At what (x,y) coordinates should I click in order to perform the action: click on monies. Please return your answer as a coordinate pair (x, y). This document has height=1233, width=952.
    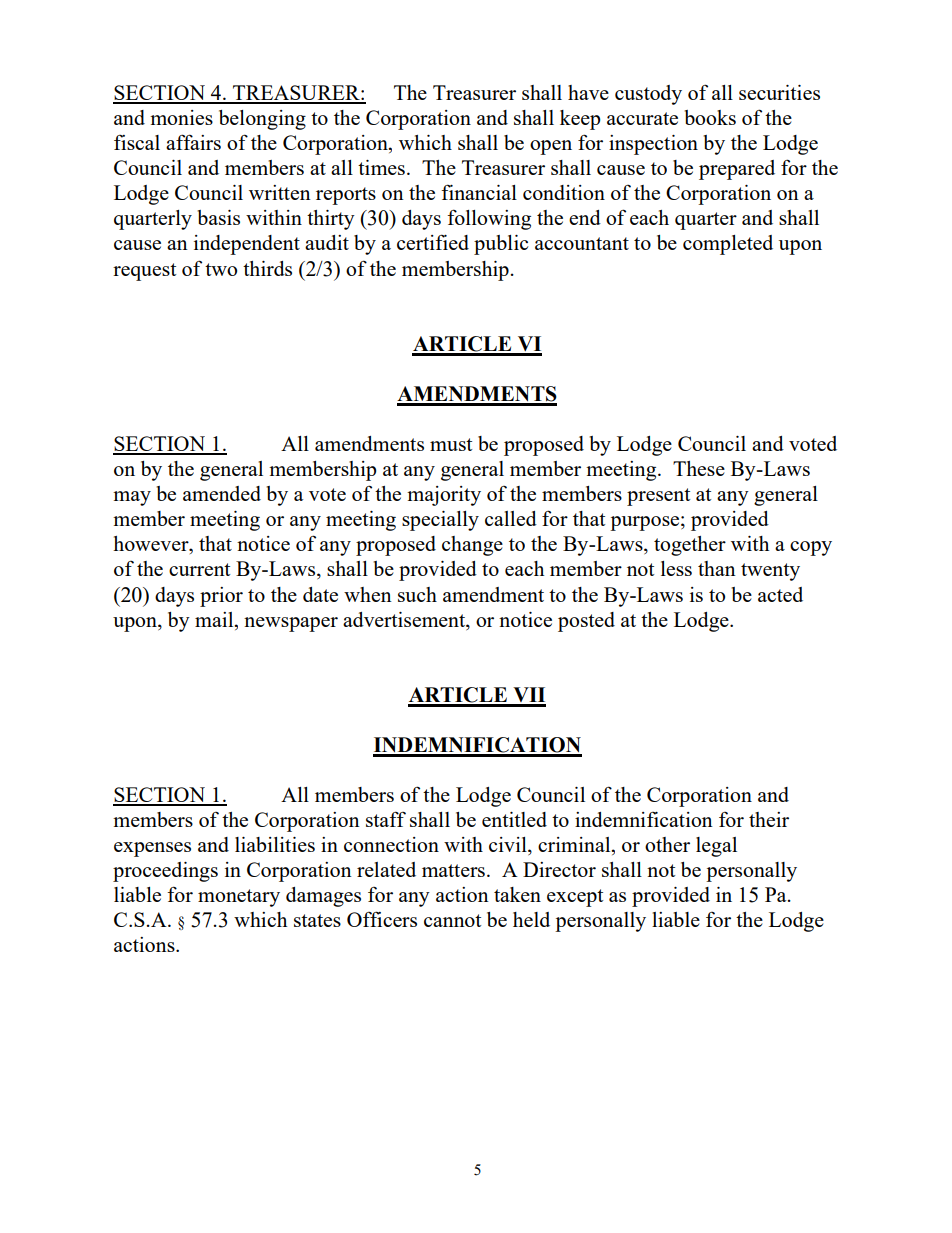
    Looking at the image, I should click on (181, 117).
